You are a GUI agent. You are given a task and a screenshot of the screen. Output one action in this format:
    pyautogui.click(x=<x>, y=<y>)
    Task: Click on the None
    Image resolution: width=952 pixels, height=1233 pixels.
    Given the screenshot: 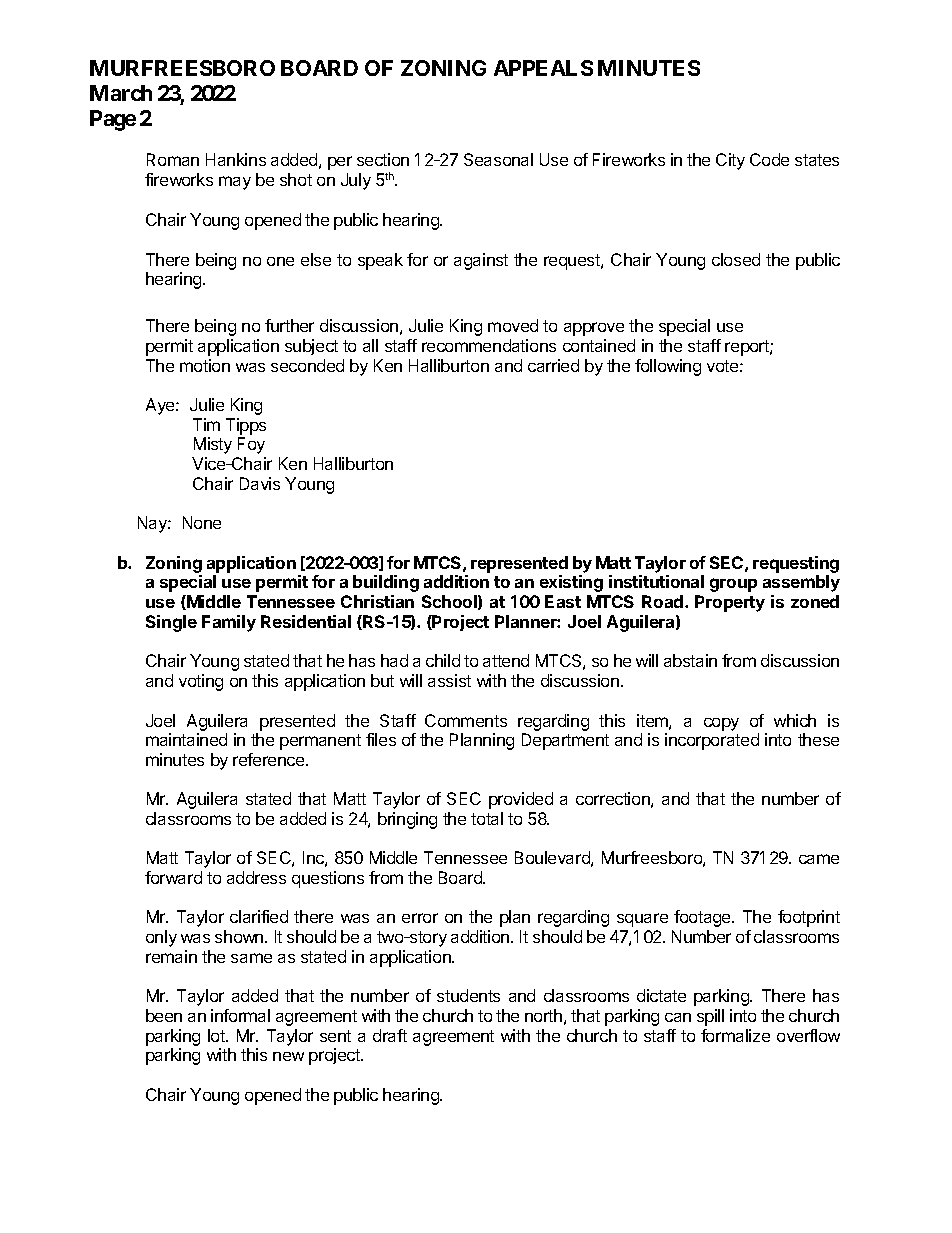 What is the action you would take?
    pyautogui.click(x=202, y=522)
